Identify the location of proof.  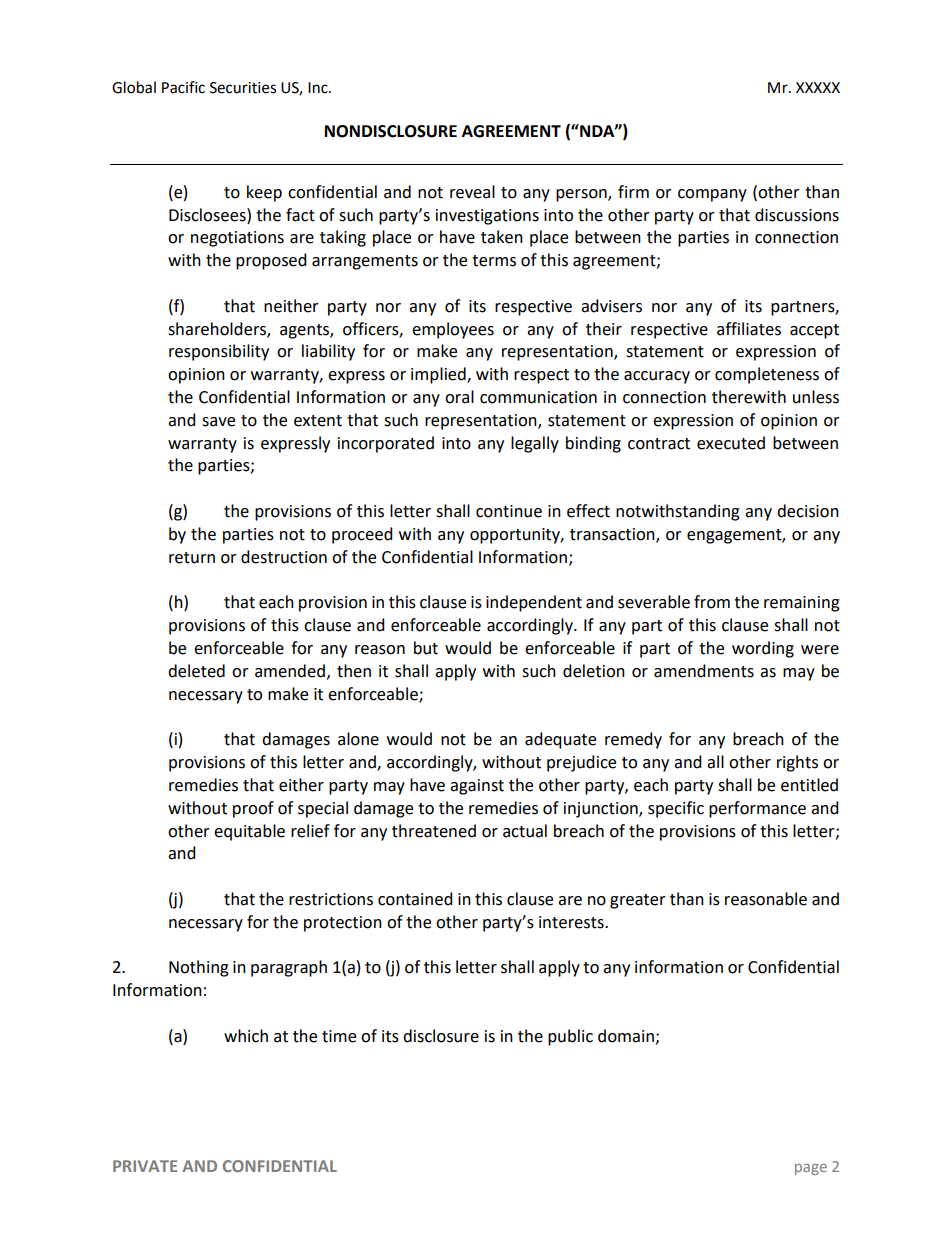
(253, 809).
